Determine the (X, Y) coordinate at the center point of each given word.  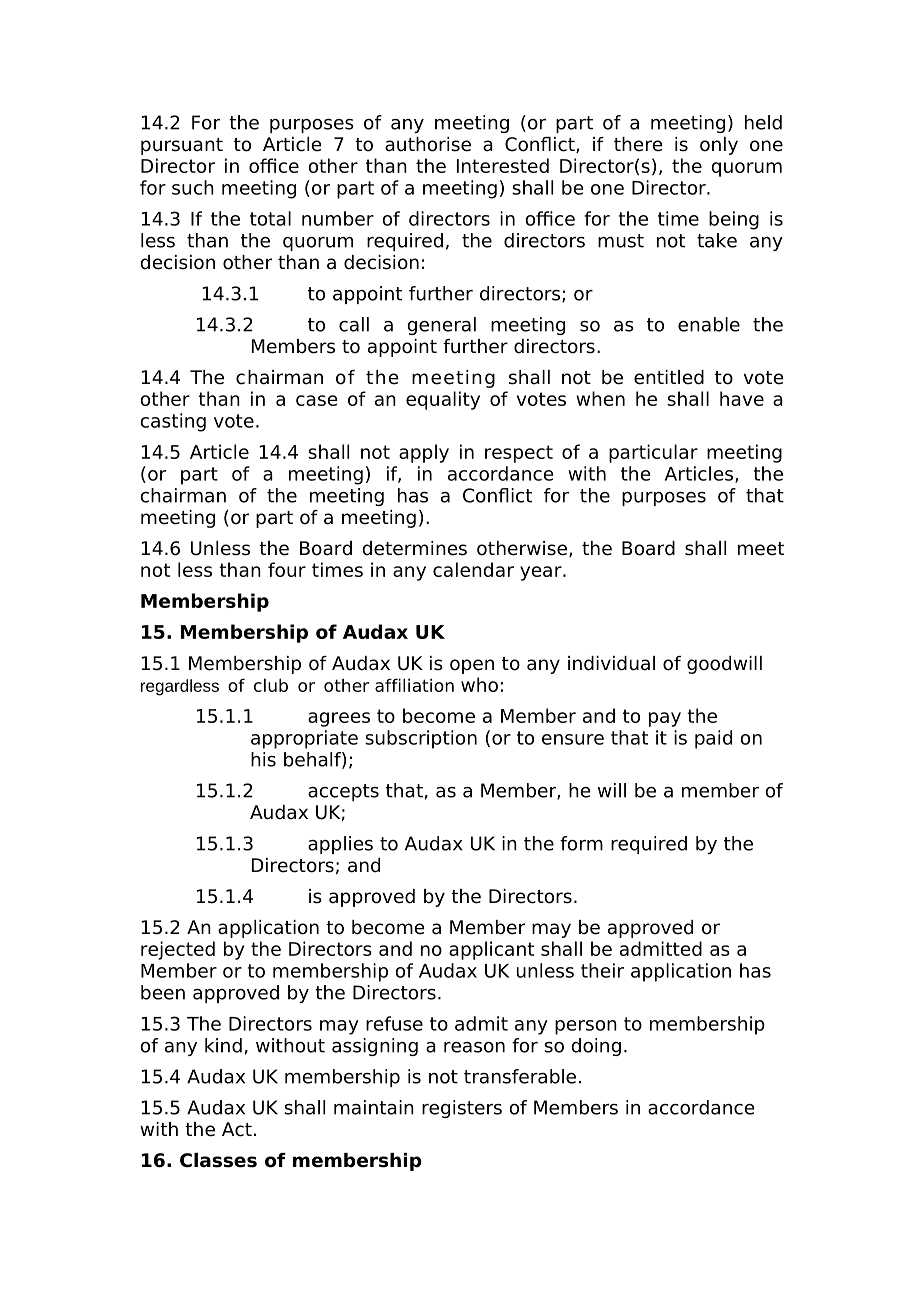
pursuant (182, 146)
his (263, 759)
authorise (428, 144)
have (742, 398)
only (719, 146)
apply (424, 453)
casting (173, 422)
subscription (421, 739)
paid (713, 739)
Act (237, 1129)
